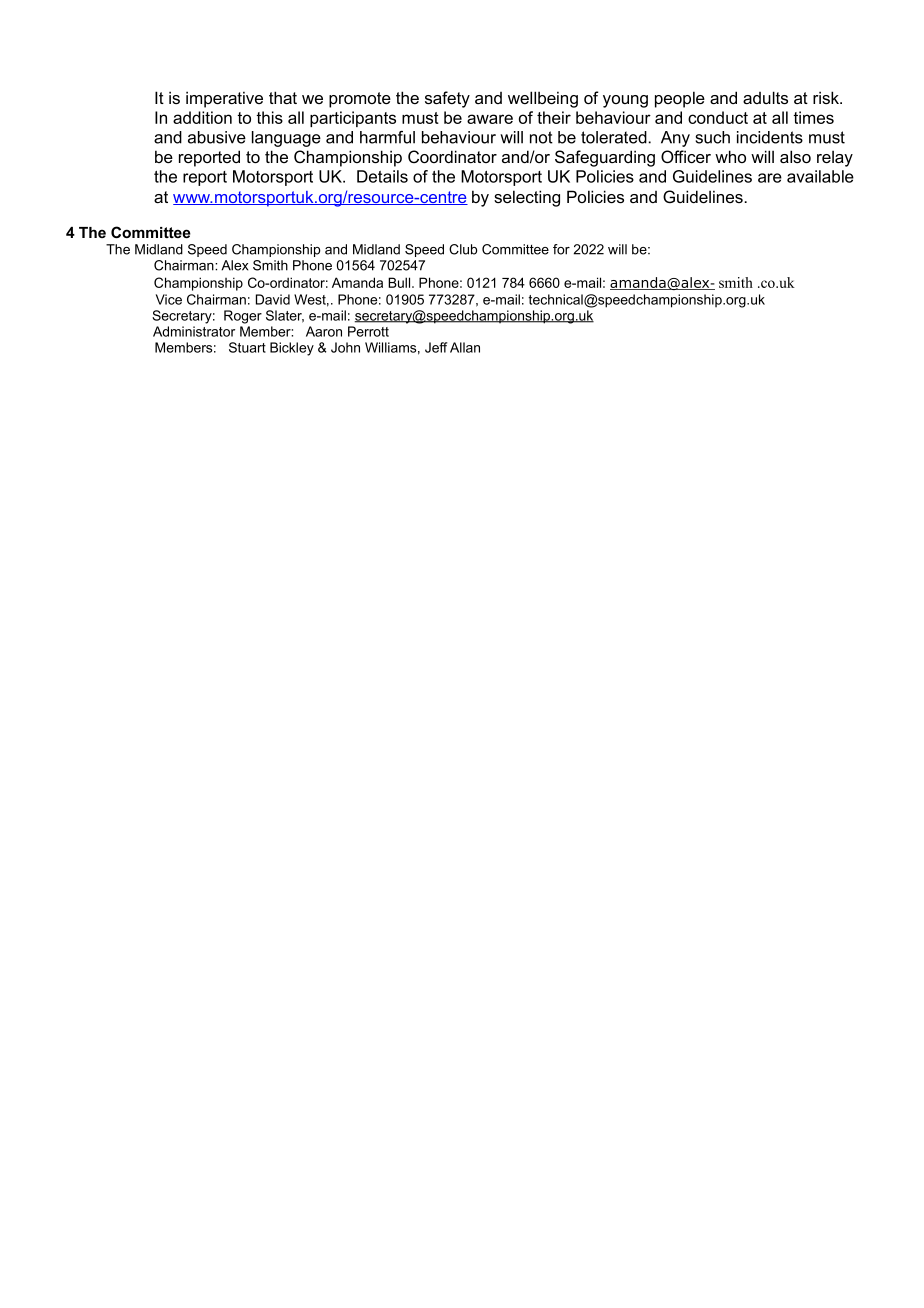 Image resolution: width=924 pixels, height=1308 pixels. Describe the element at coordinates (527, 198) in the image. I see `selecting` at that location.
